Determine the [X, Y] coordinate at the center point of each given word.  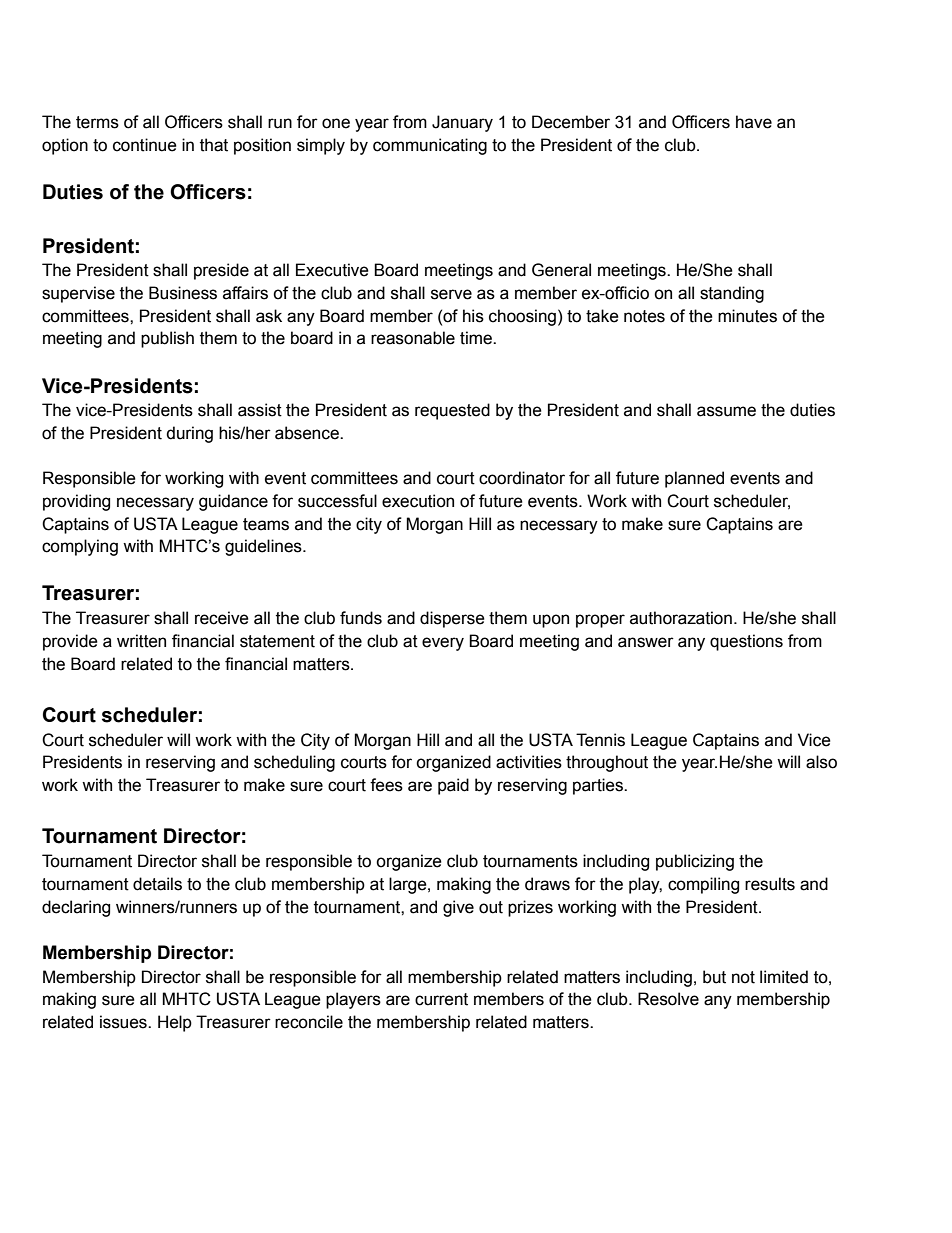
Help [175, 1023]
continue [145, 145]
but [714, 977]
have [754, 122]
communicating [430, 146]
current [441, 999]
